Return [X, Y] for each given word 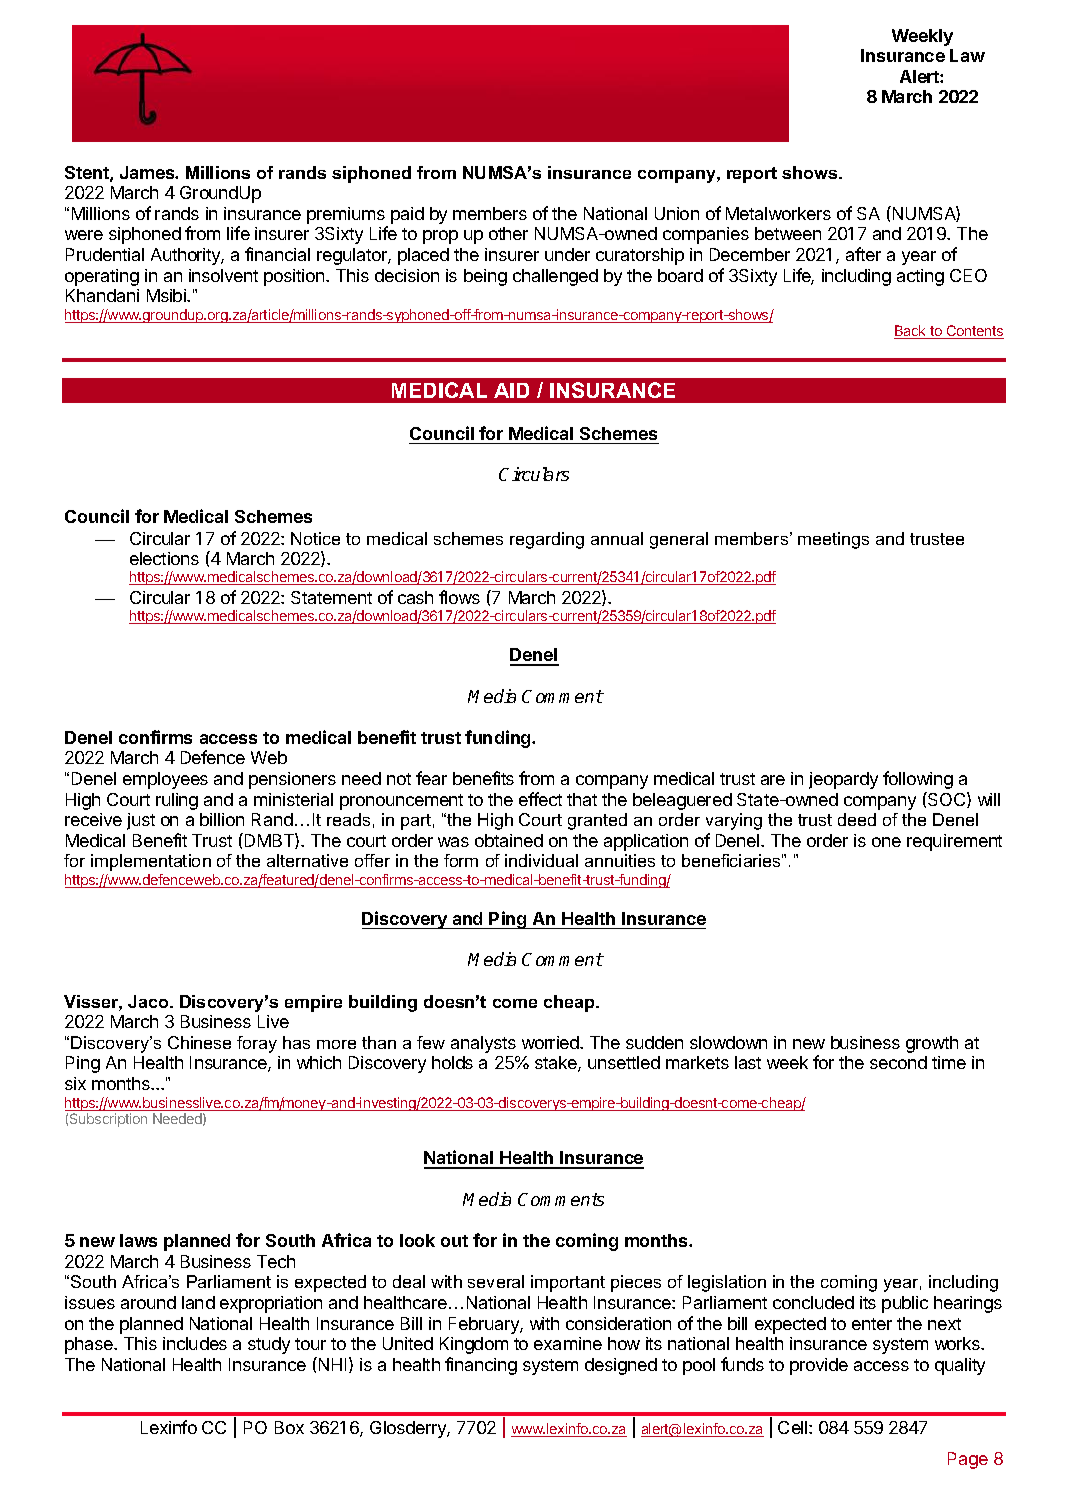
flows [459, 597]
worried [551, 1042]
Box [289, 1427]
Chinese [199, 1042]
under [567, 254]
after [863, 254]
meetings [833, 540]
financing [481, 1366]
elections [164, 558]
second [898, 1062]
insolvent [223, 275]
